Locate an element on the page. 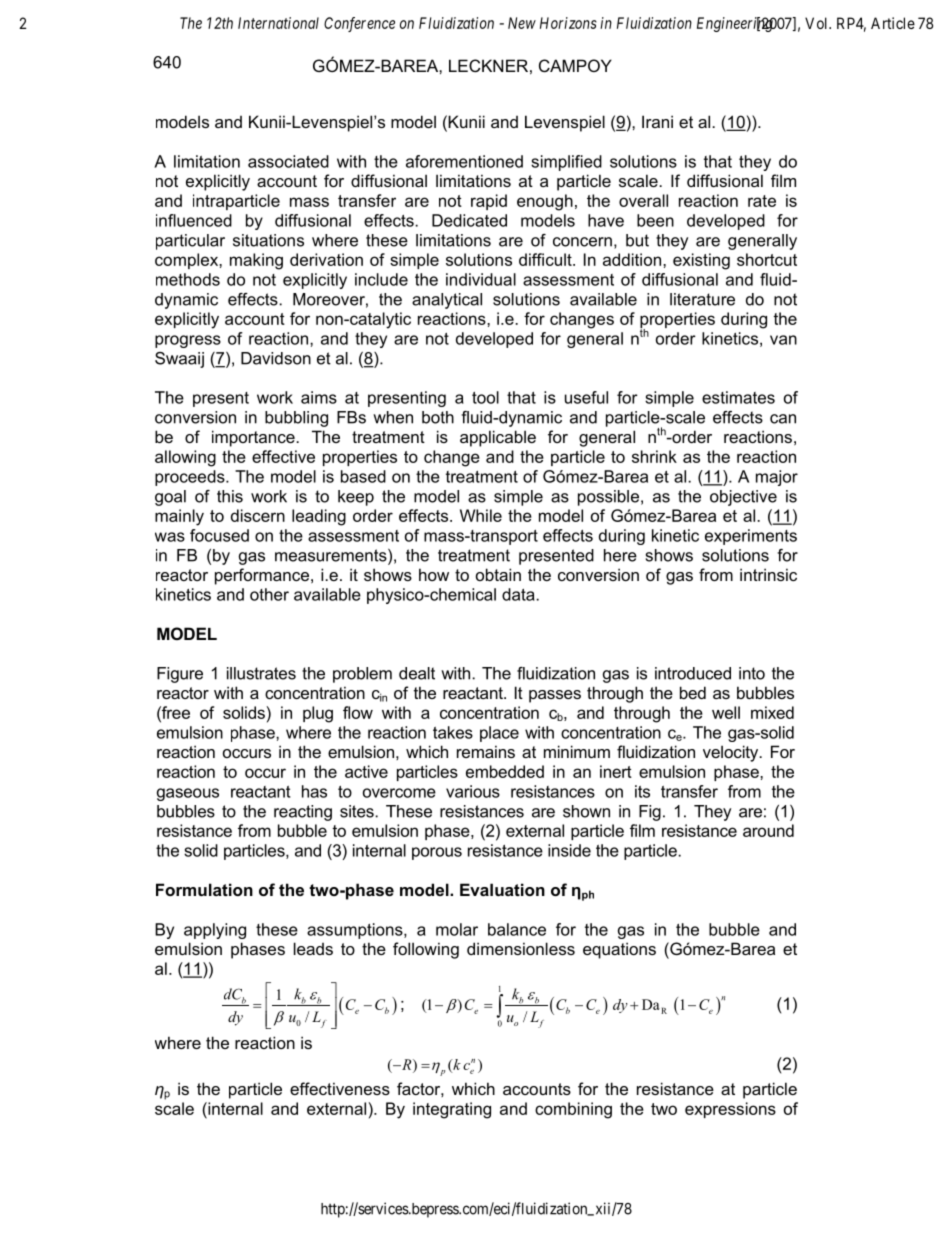 The height and width of the page is (1233, 952). velocity is located at coordinates (732, 753).
